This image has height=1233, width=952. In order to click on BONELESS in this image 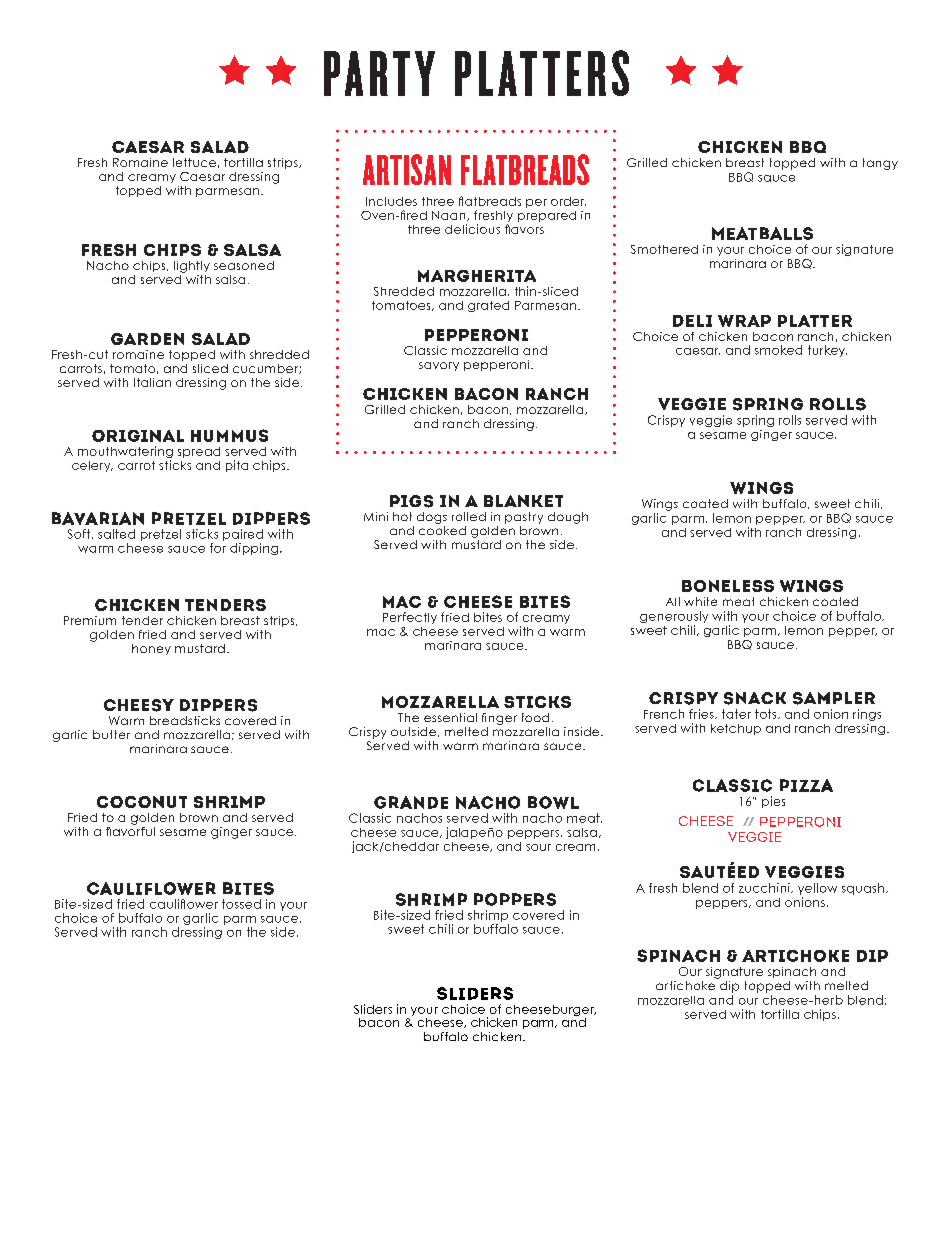, I will do `click(728, 586)`.
